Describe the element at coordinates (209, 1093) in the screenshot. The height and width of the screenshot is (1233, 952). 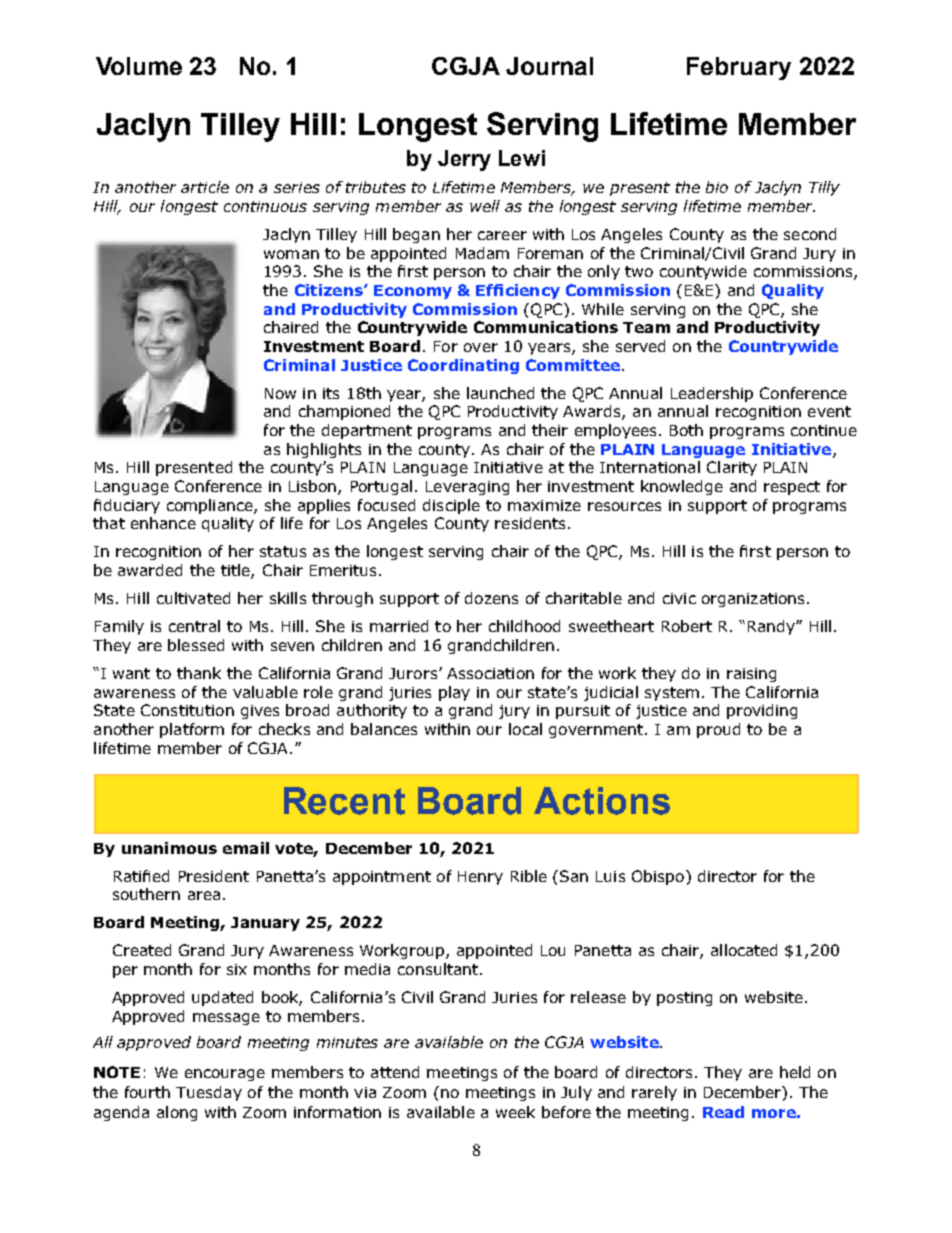
I see `Tuesday` at that location.
